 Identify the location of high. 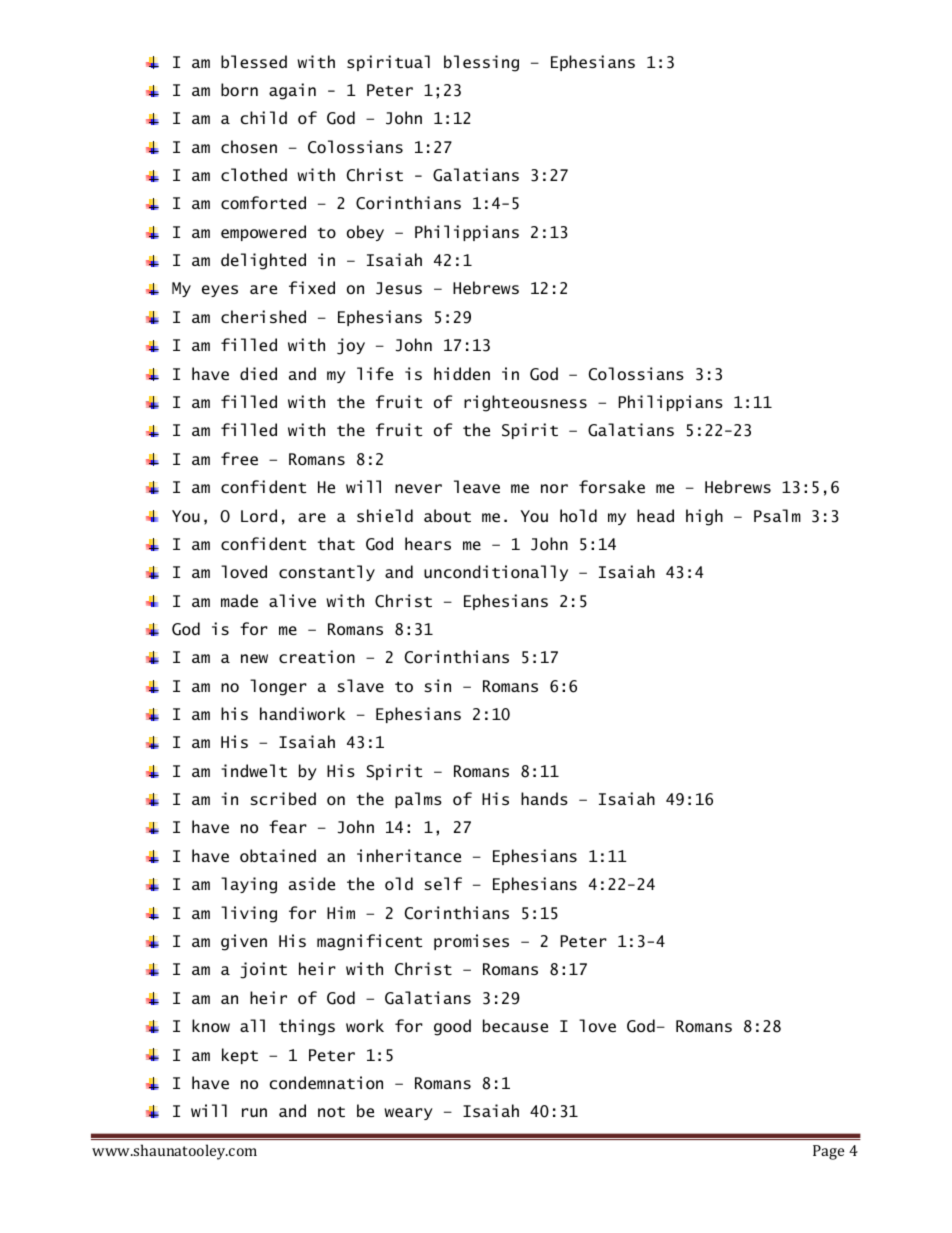
(704, 517).
